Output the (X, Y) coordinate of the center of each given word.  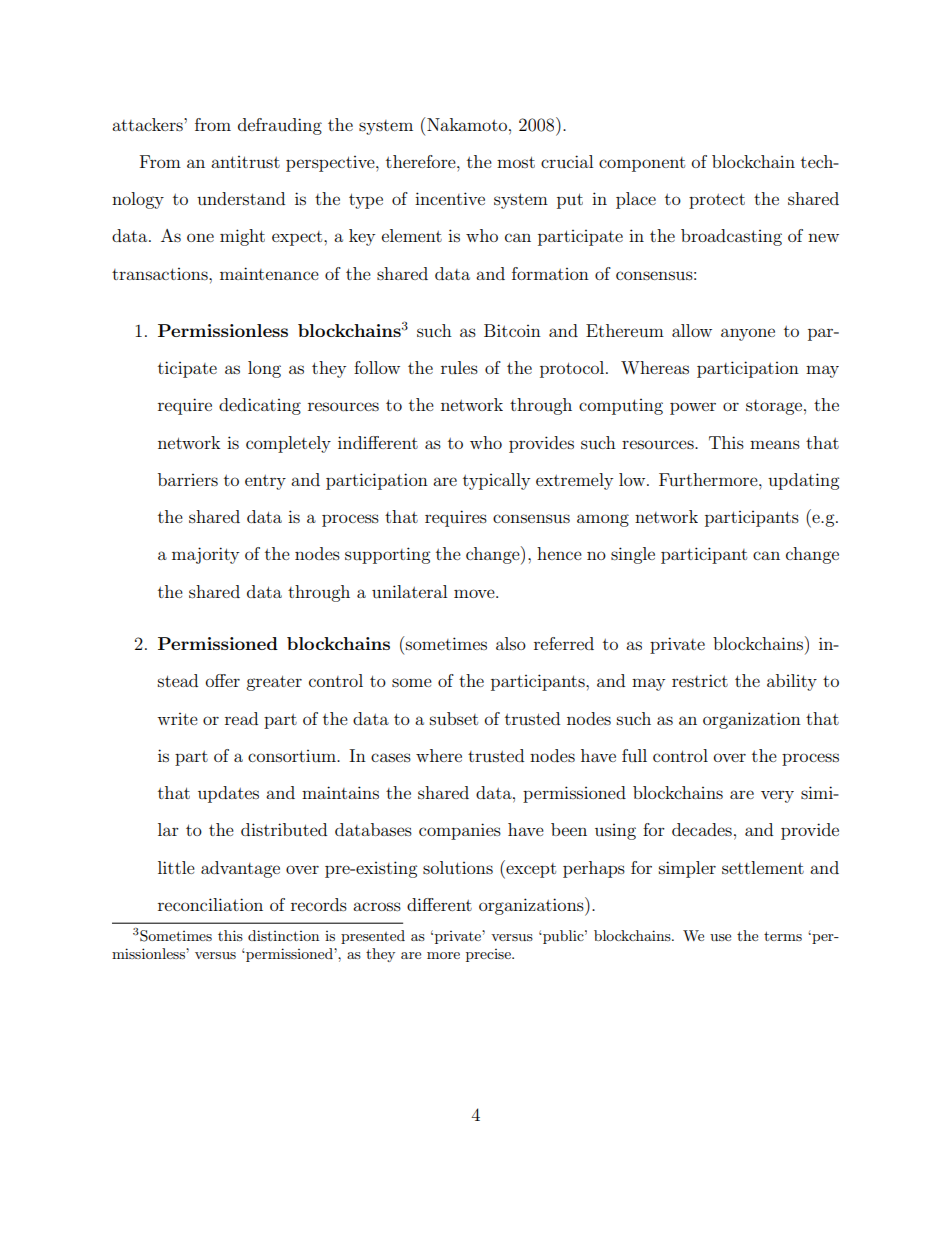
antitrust (245, 162)
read (241, 718)
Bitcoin (512, 330)
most (516, 162)
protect (717, 201)
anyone (748, 334)
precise (489, 955)
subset (454, 718)
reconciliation (210, 904)
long (264, 369)
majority (205, 555)
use (720, 937)
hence (559, 553)
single (633, 555)
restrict (700, 680)
